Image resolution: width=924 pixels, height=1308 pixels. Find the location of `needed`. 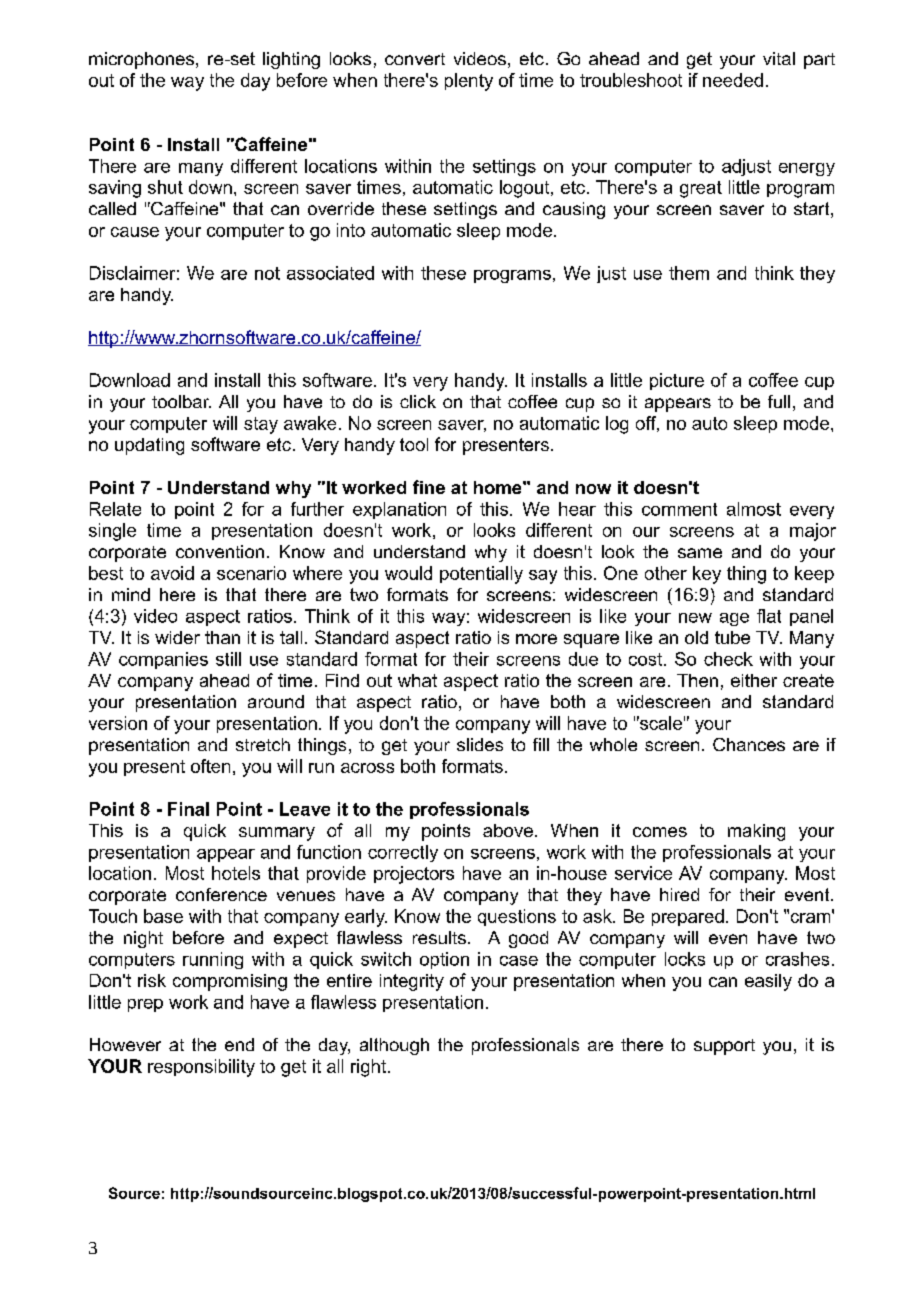

needed is located at coordinates (733, 80).
